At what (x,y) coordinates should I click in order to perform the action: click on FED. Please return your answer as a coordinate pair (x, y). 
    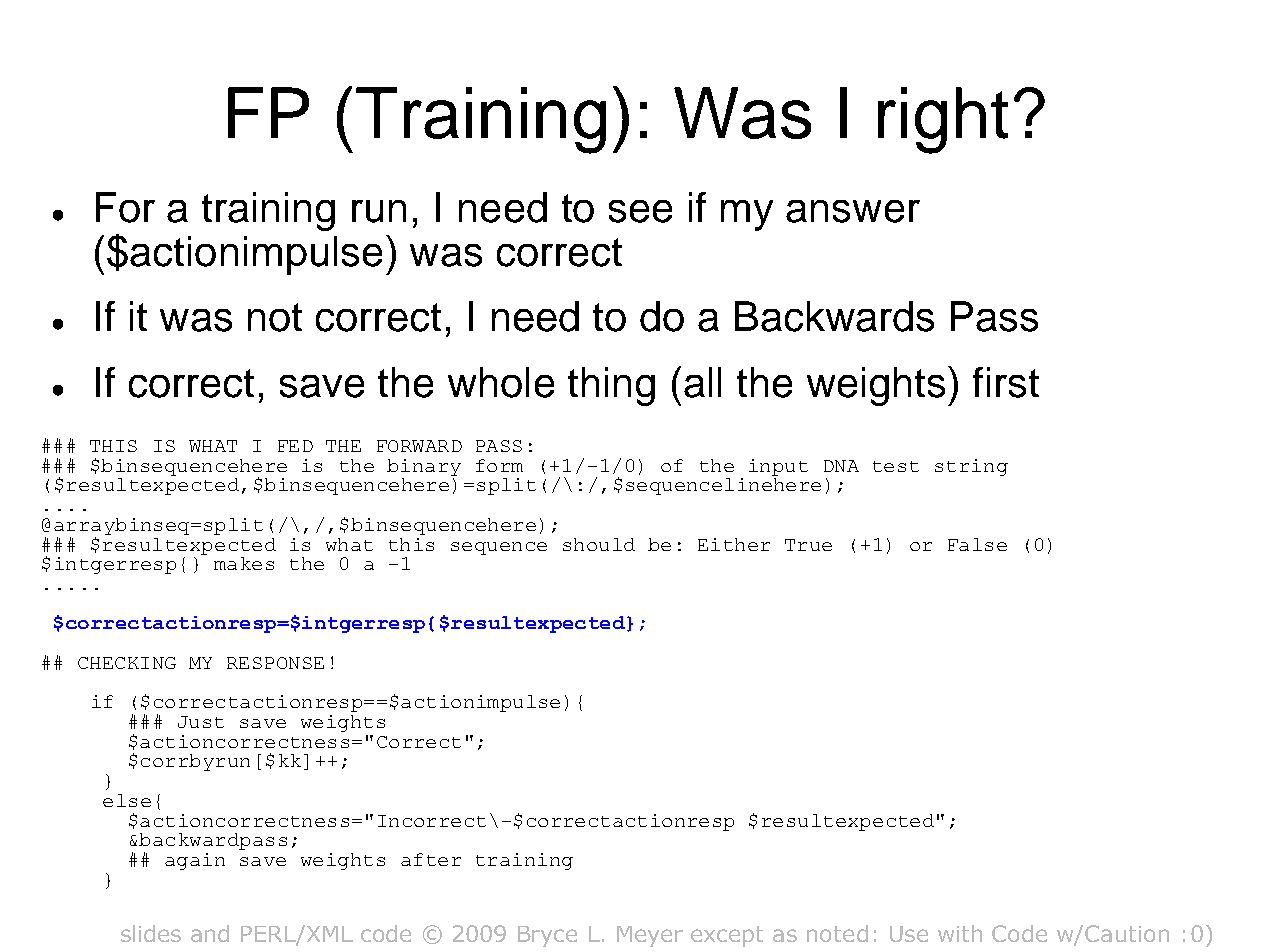
    Looking at the image, I should click on (295, 446).
